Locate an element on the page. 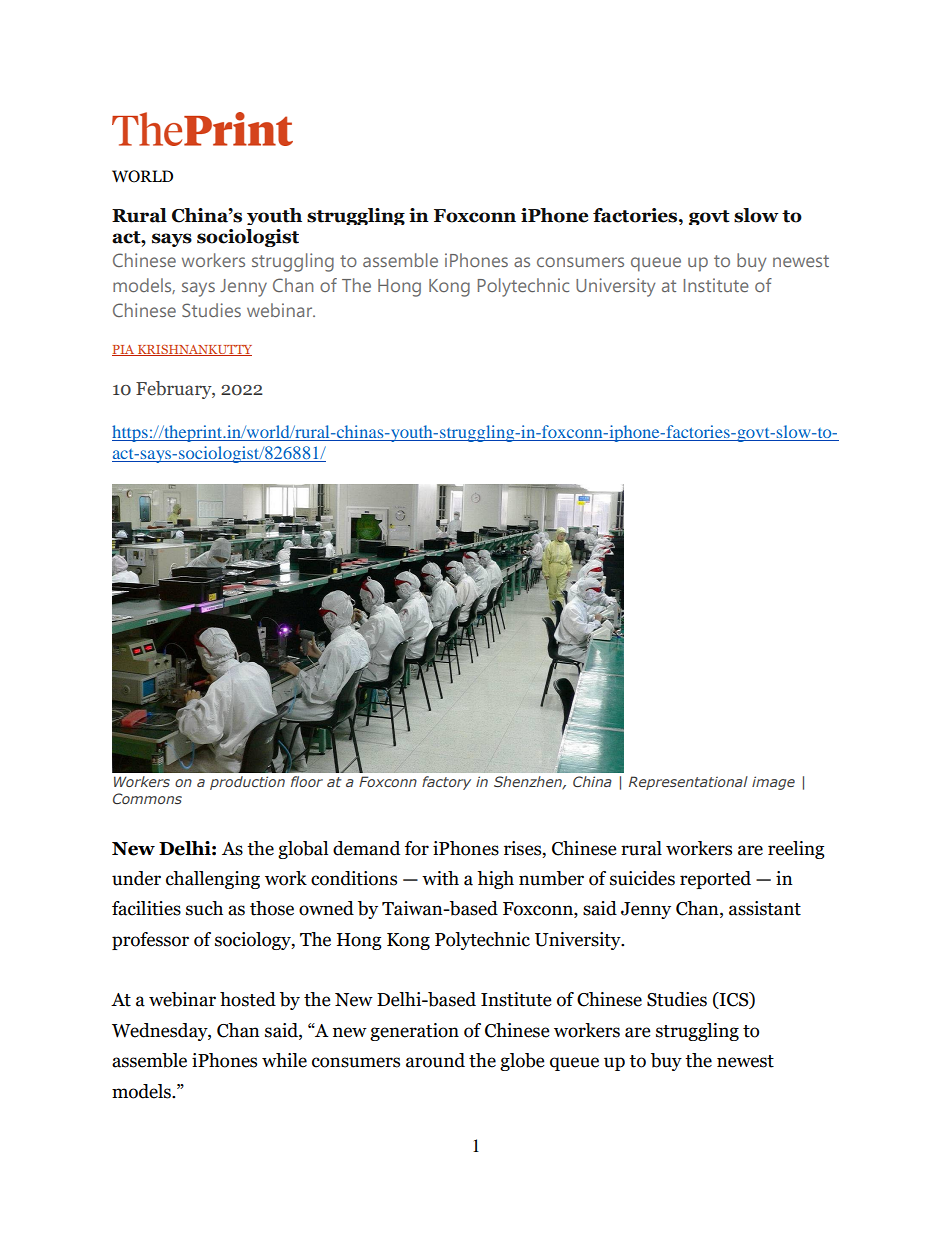 The image size is (952, 1233). Representational is located at coordinates (688, 783).
